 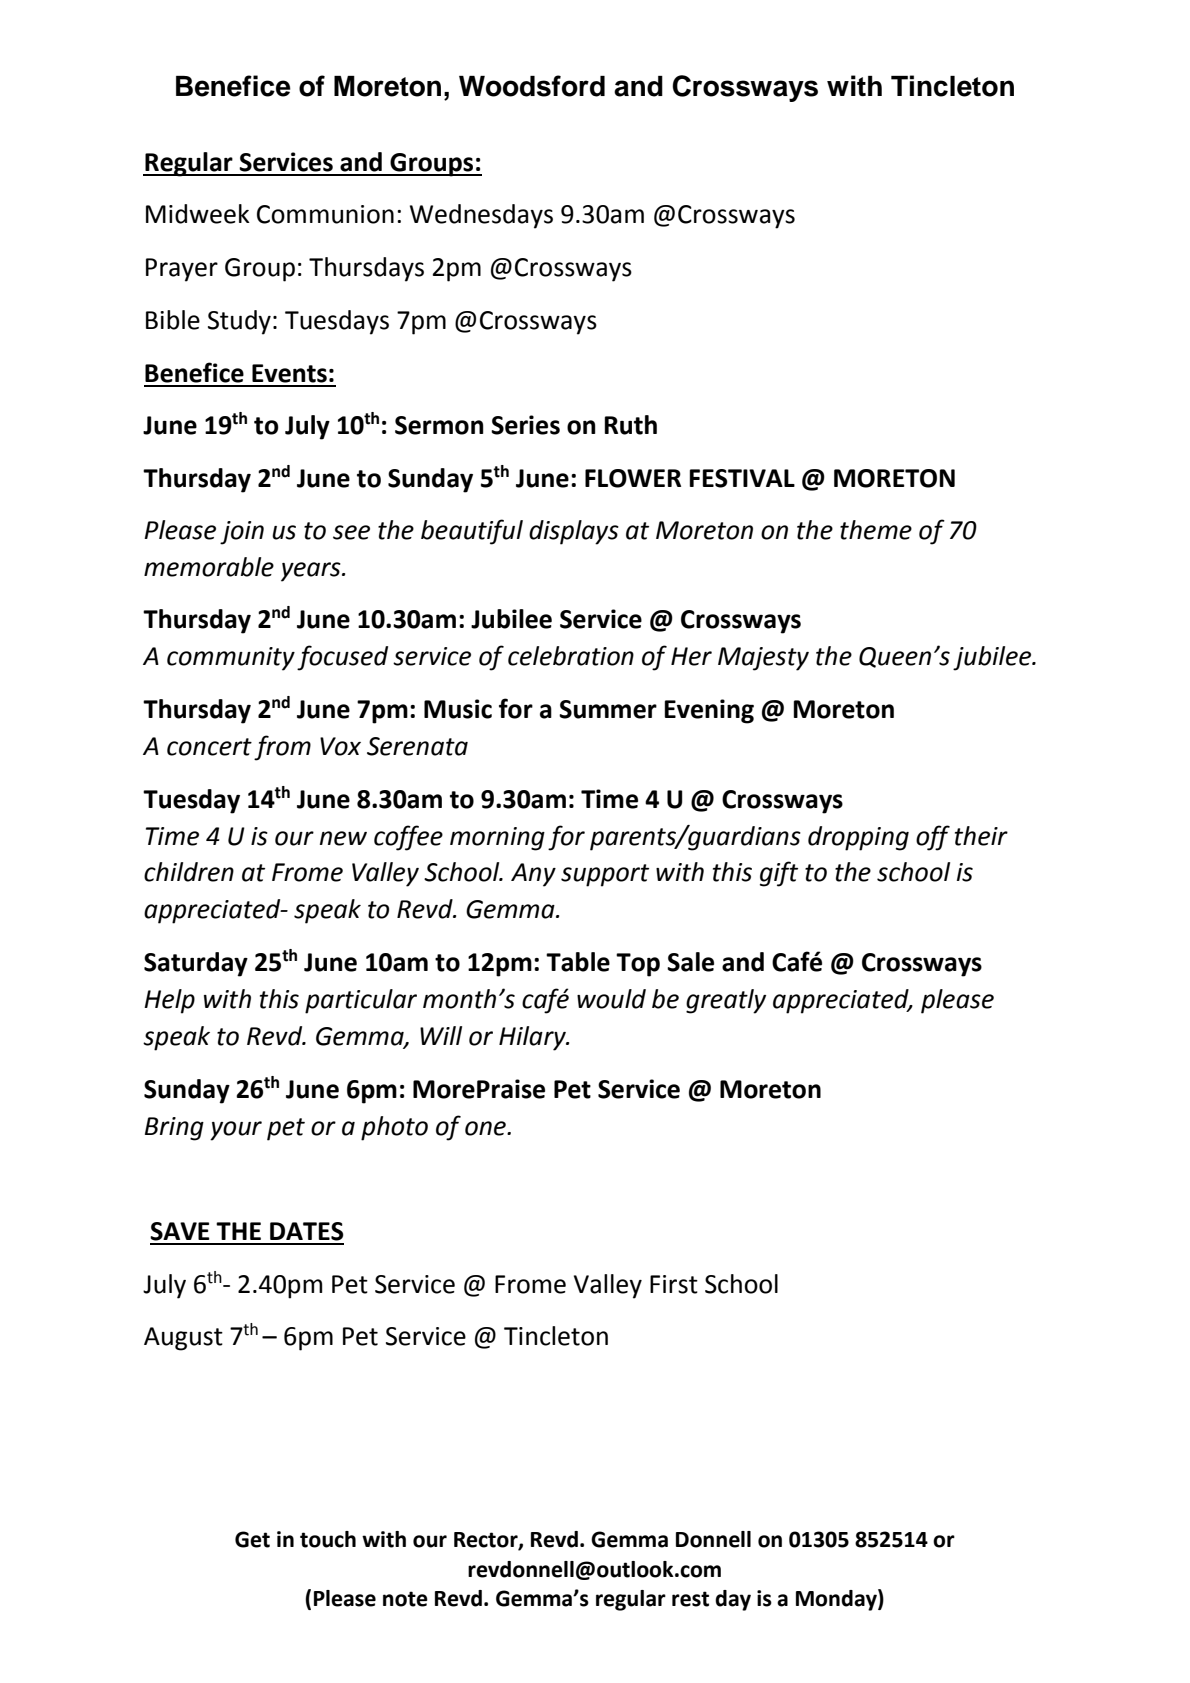 What do you see at coordinates (231, 659) in the screenshot?
I see `community` at bounding box center [231, 659].
